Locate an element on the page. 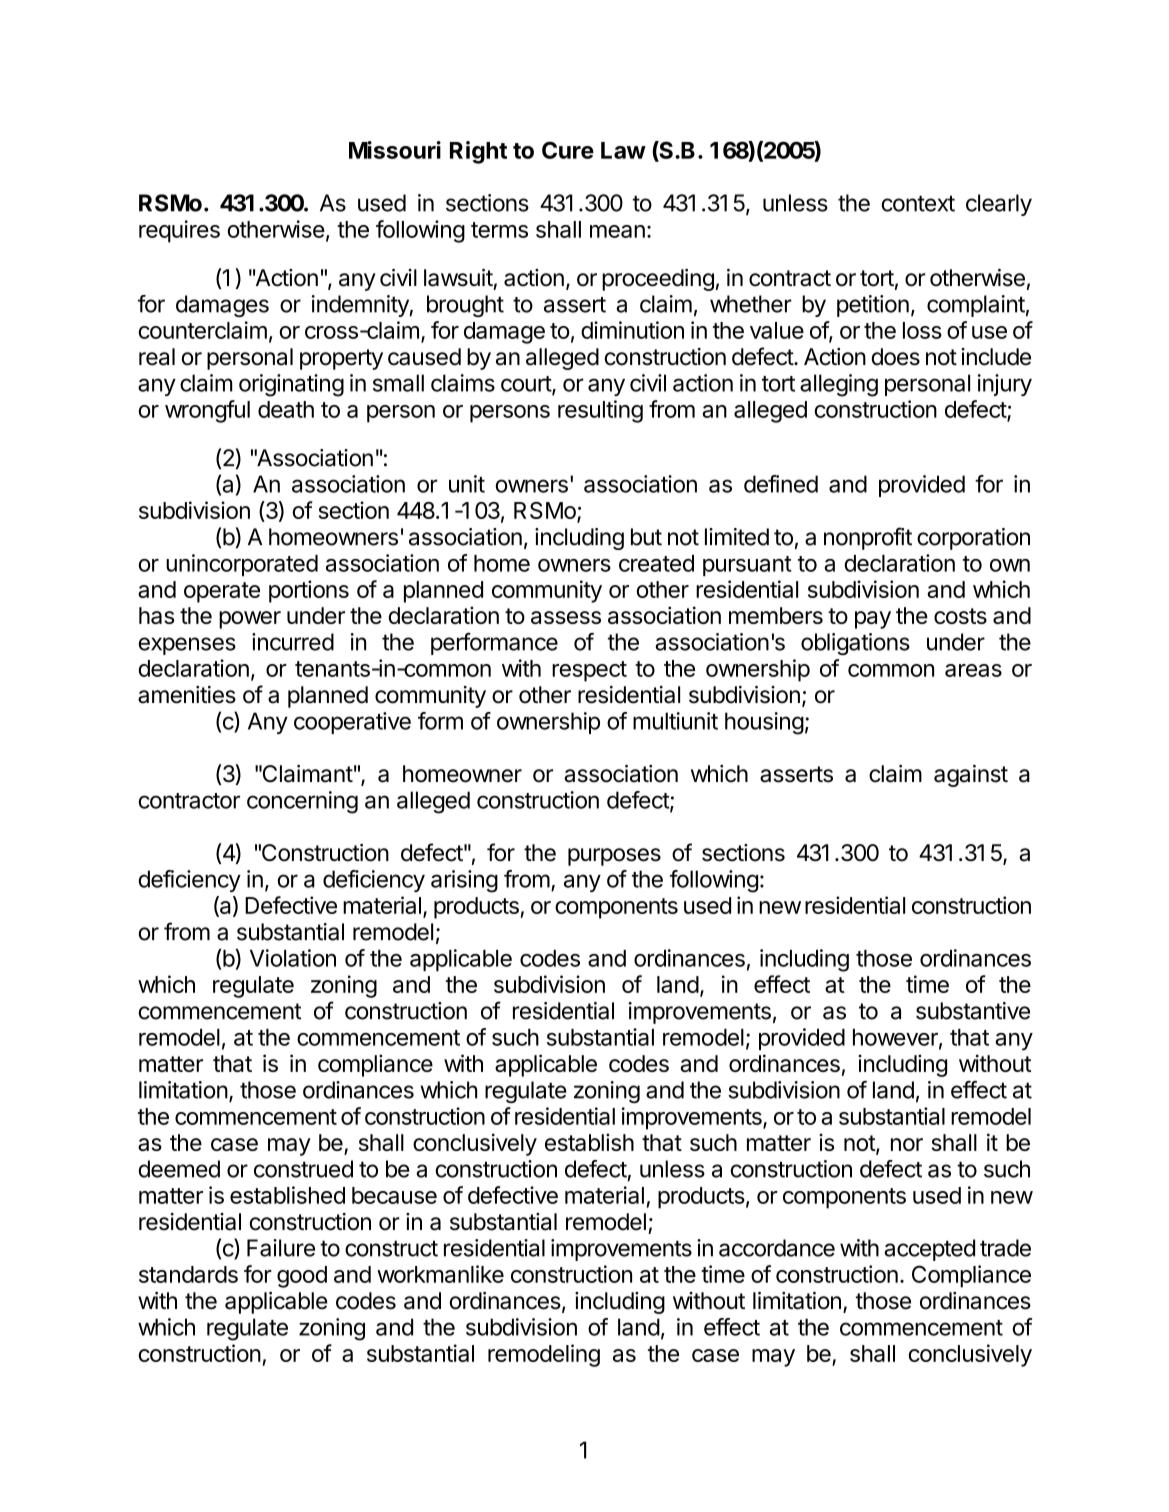 The width and height of the image is (1169, 1512). Cure is located at coordinates (568, 150).
